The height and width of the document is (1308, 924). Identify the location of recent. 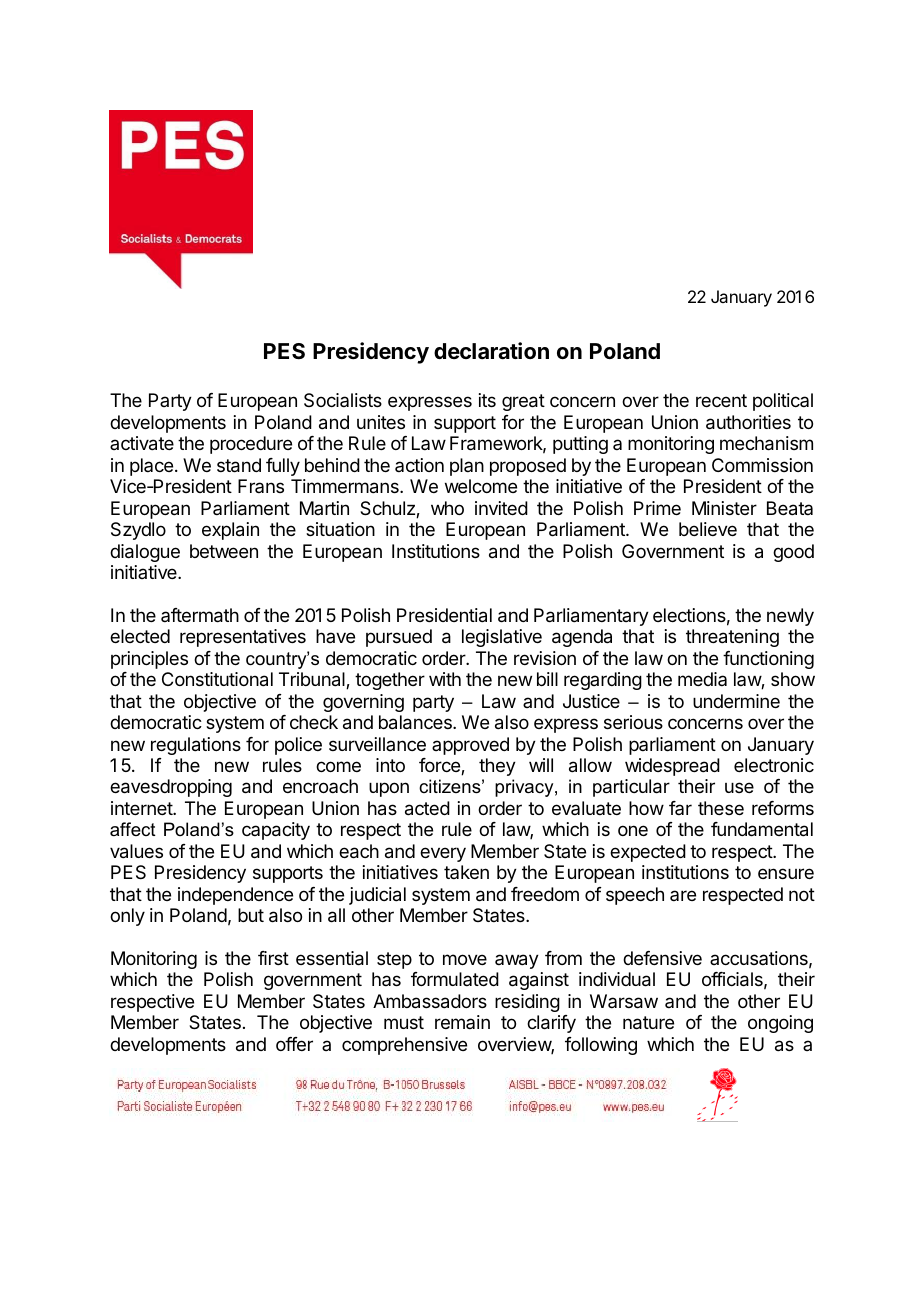
(721, 400).
